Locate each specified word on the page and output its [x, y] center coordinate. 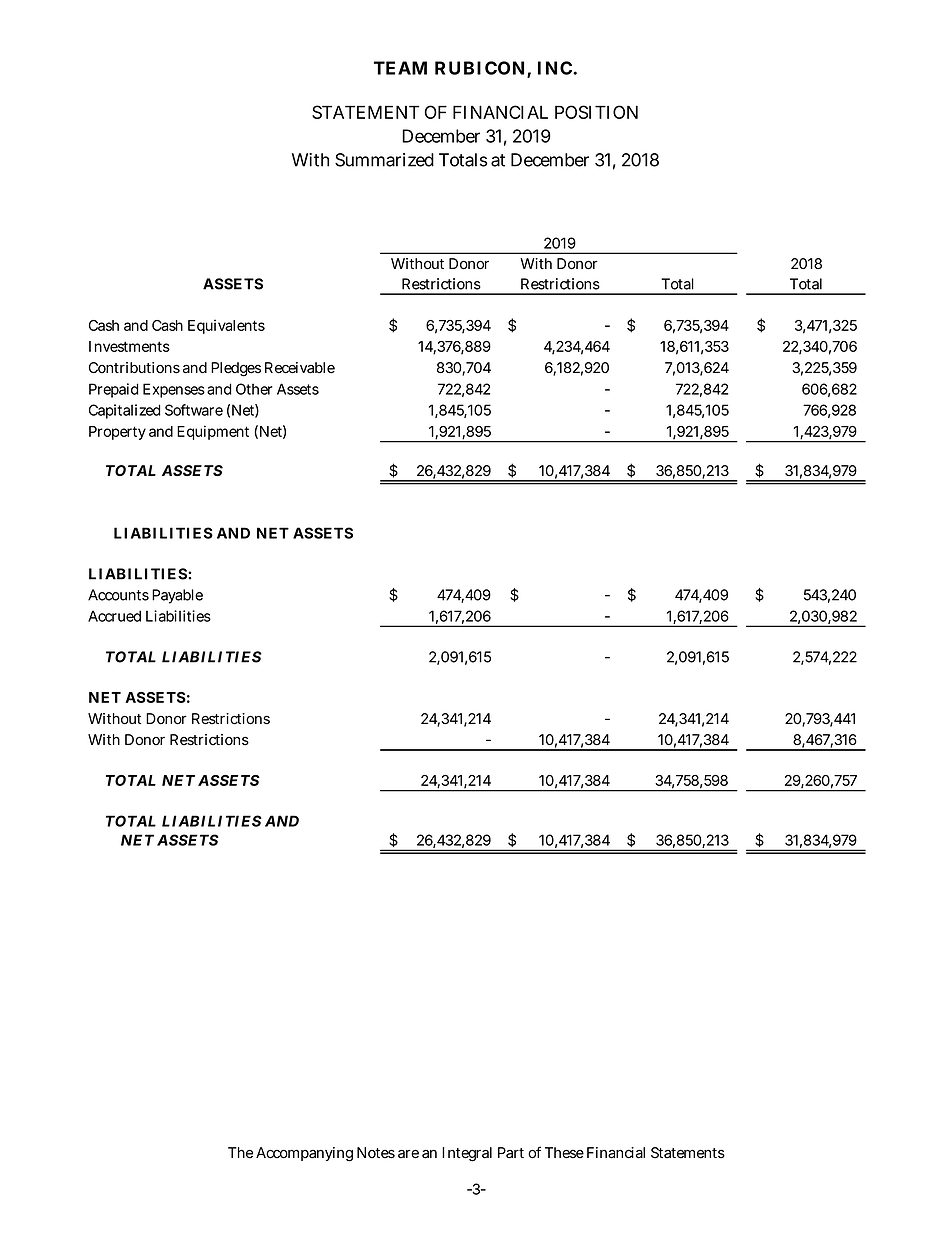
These [564, 1153]
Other [254, 389]
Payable [177, 596]
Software [194, 410]
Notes [376, 1153]
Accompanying [304, 1154]
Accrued [114, 616]
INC [556, 68]
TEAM [400, 68]
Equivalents [226, 326]
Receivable [300, 368]
